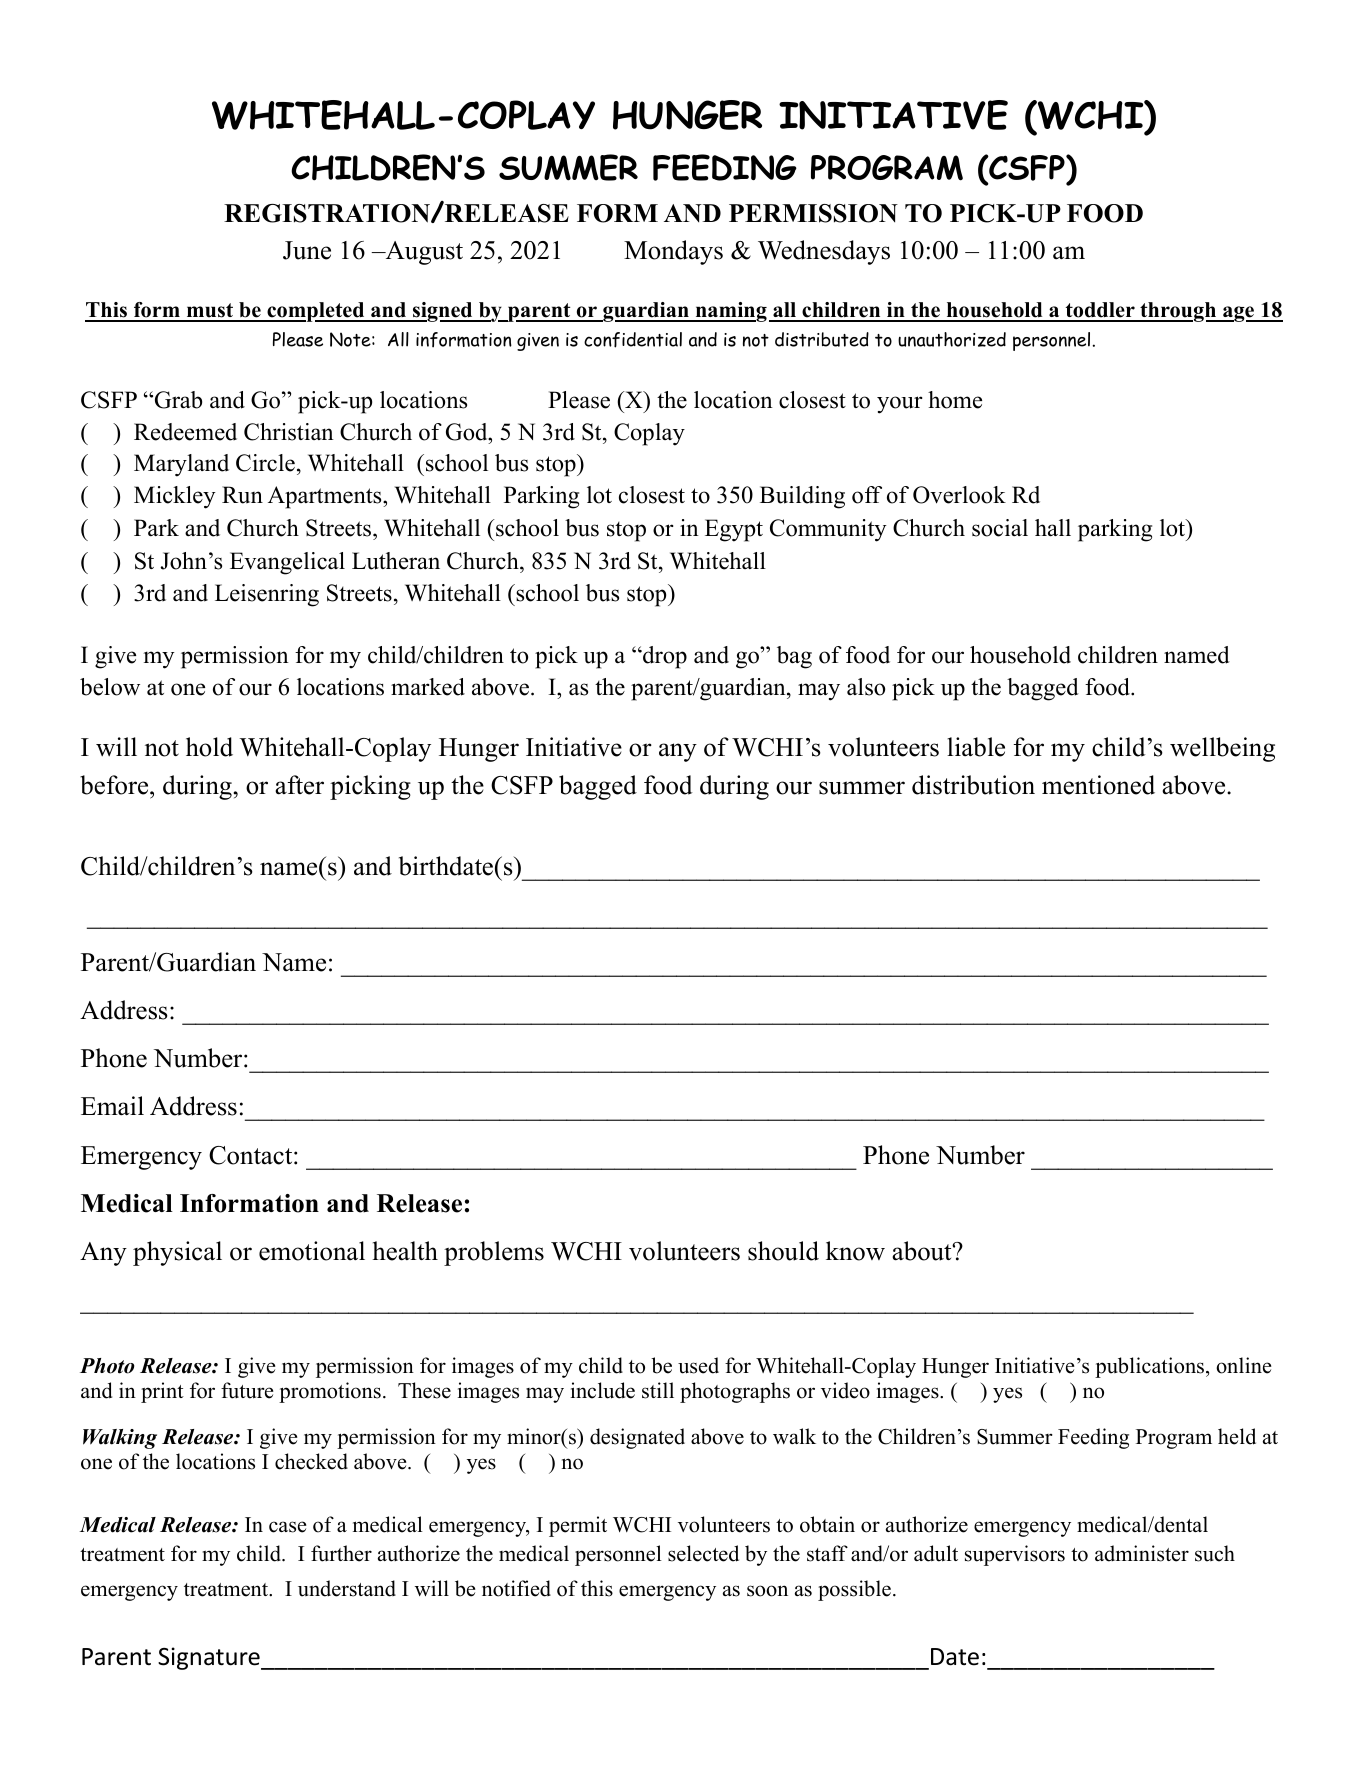 This screenshot has height=1770, width=1368. What do you see at coordinates (1000, 528) in the screenshot?
I see `social` at bounding box center [1000, 528].
